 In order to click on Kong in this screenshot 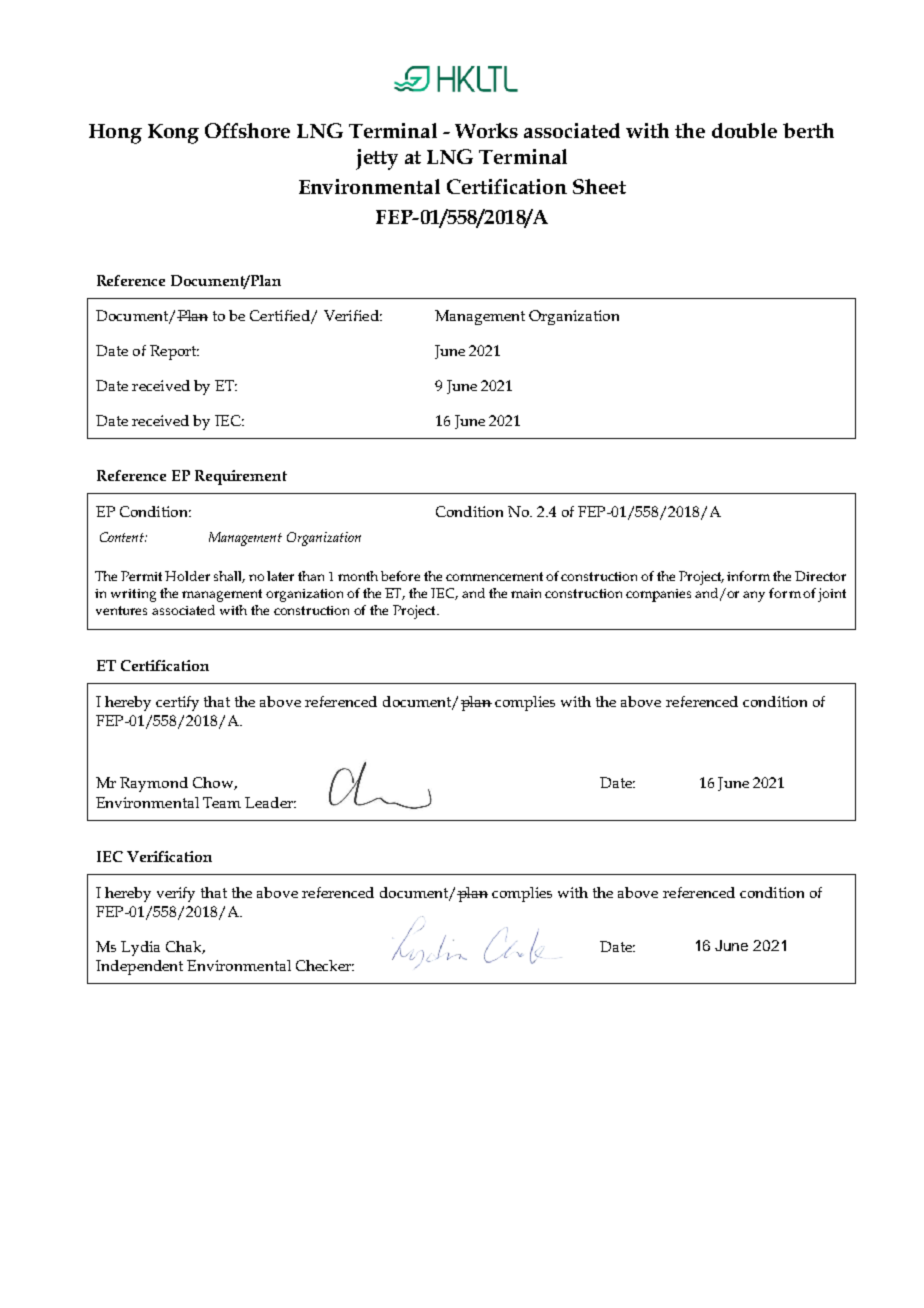, I will do `click(173, 134)`.
